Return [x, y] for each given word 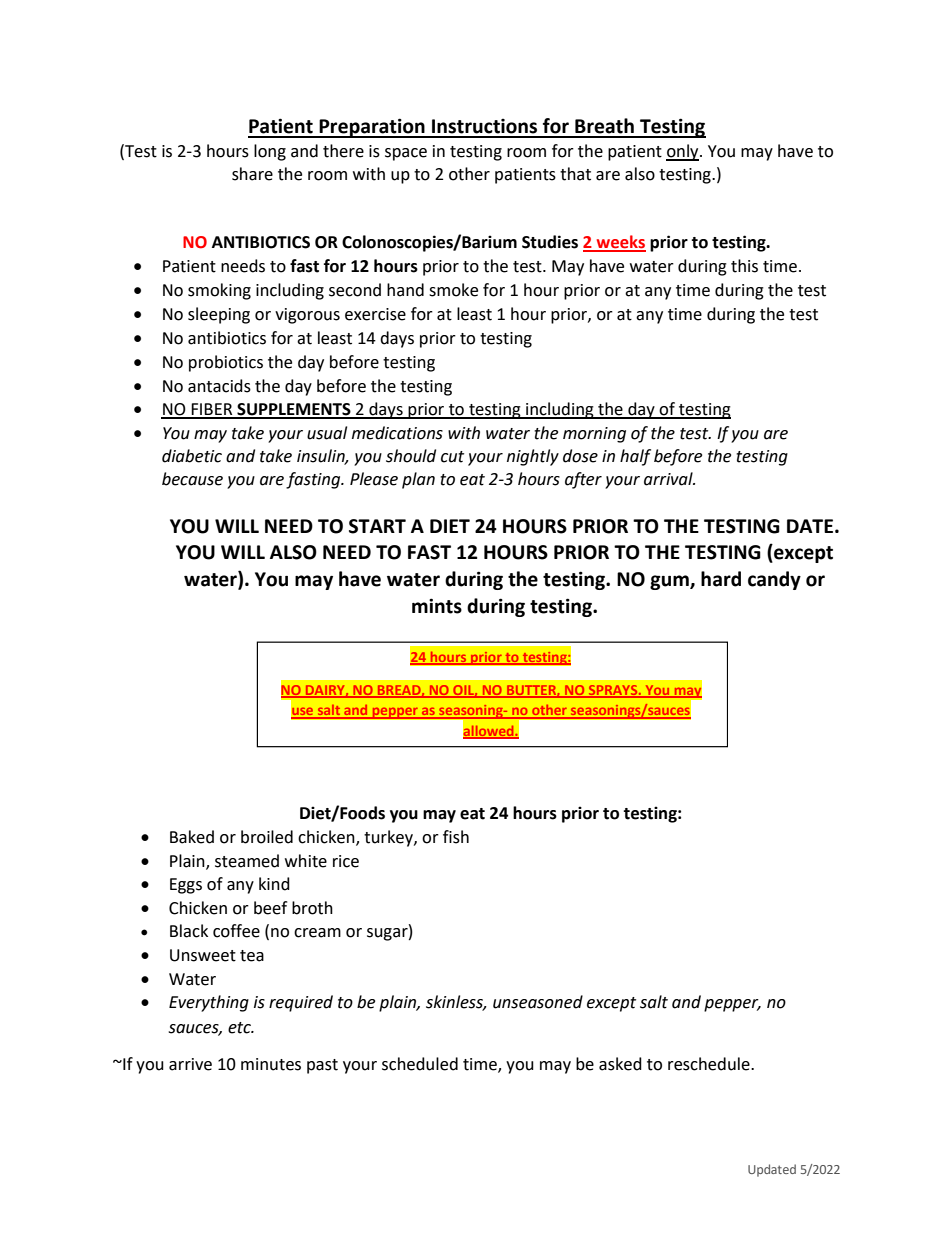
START [377, 526]
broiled [267, 837]
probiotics [226, 363]
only [683, 152]
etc [240, 1028]
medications [397, 433]
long [270, 152]
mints [437, 606]
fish [456, 837]
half [635, 457]
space [406, 154]
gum [670, 582]
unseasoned [538, 1002]
